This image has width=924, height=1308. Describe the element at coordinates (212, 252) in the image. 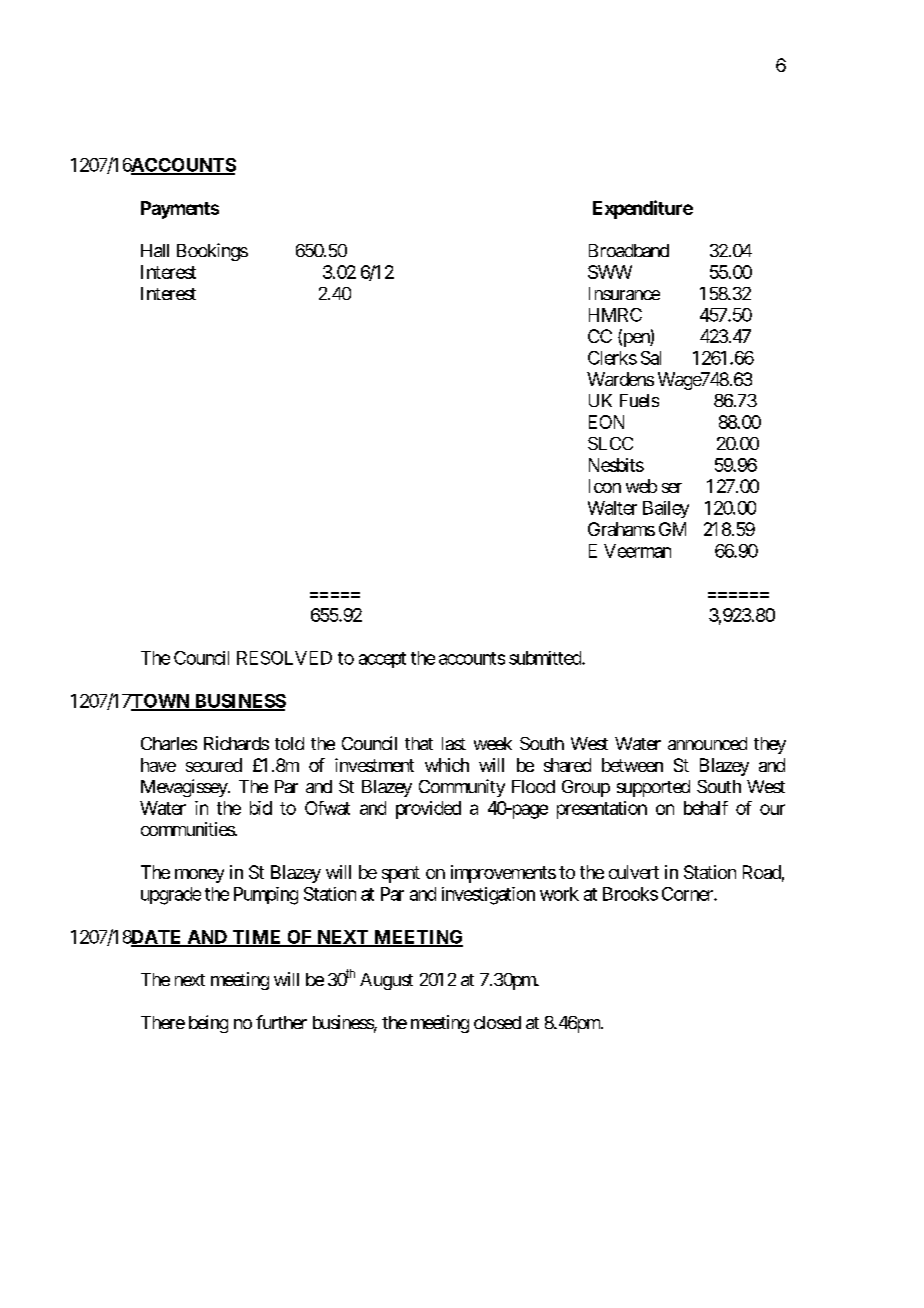

I see `Bookings` at that location.
